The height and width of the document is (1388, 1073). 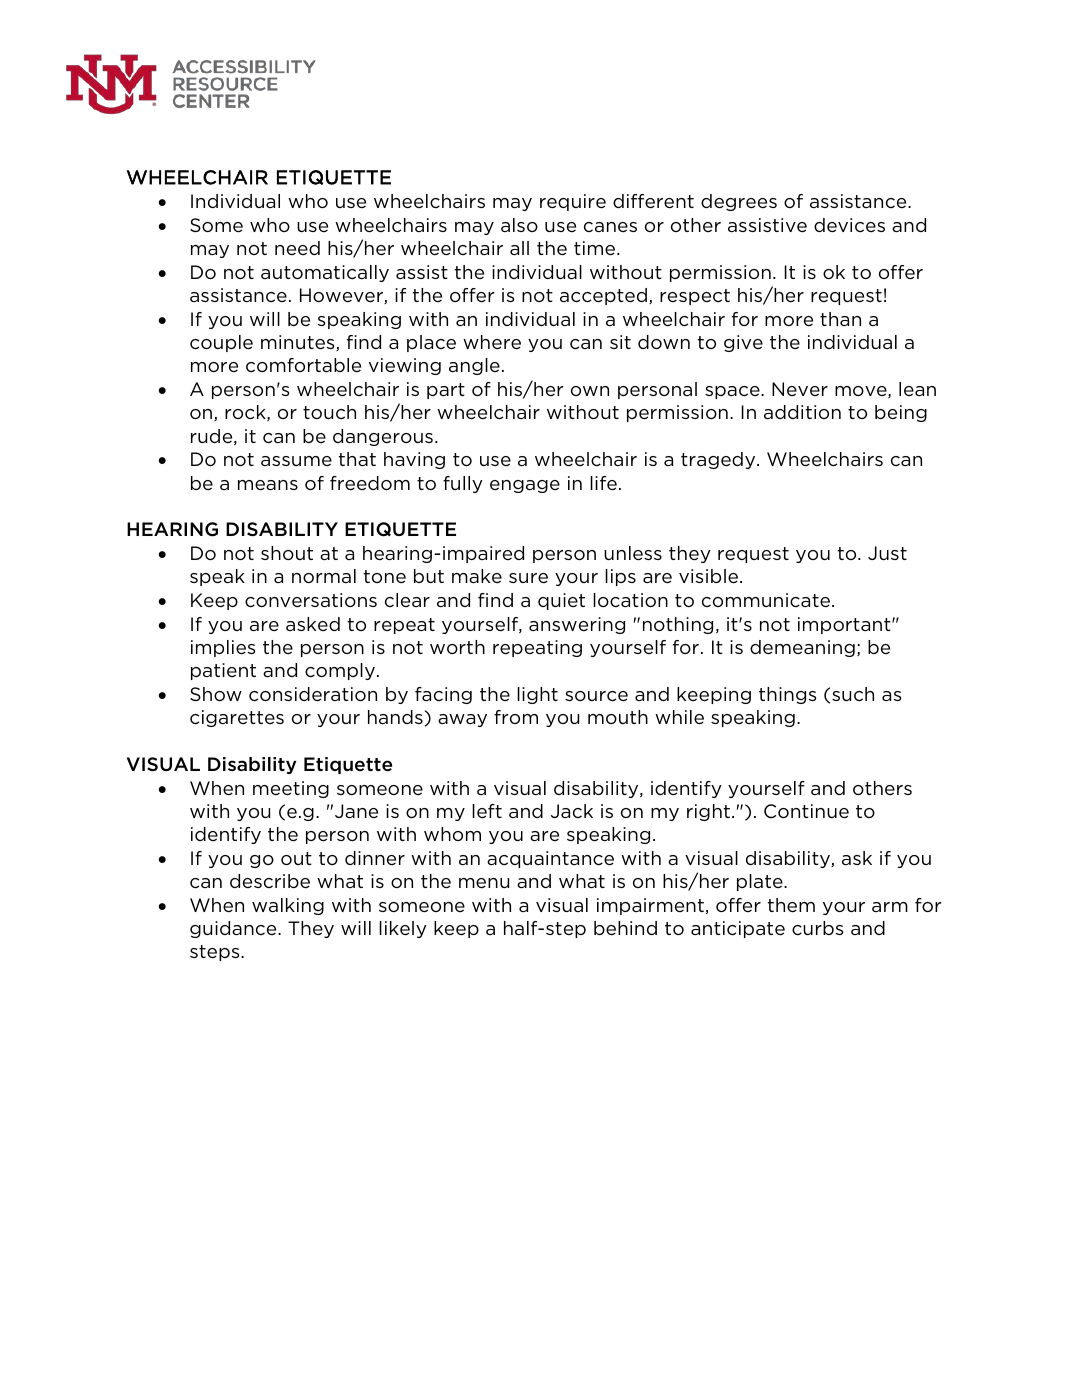 What do you see at coordinates (603, 483) in the document?
I see `life` at bounding box center [603, 483].
